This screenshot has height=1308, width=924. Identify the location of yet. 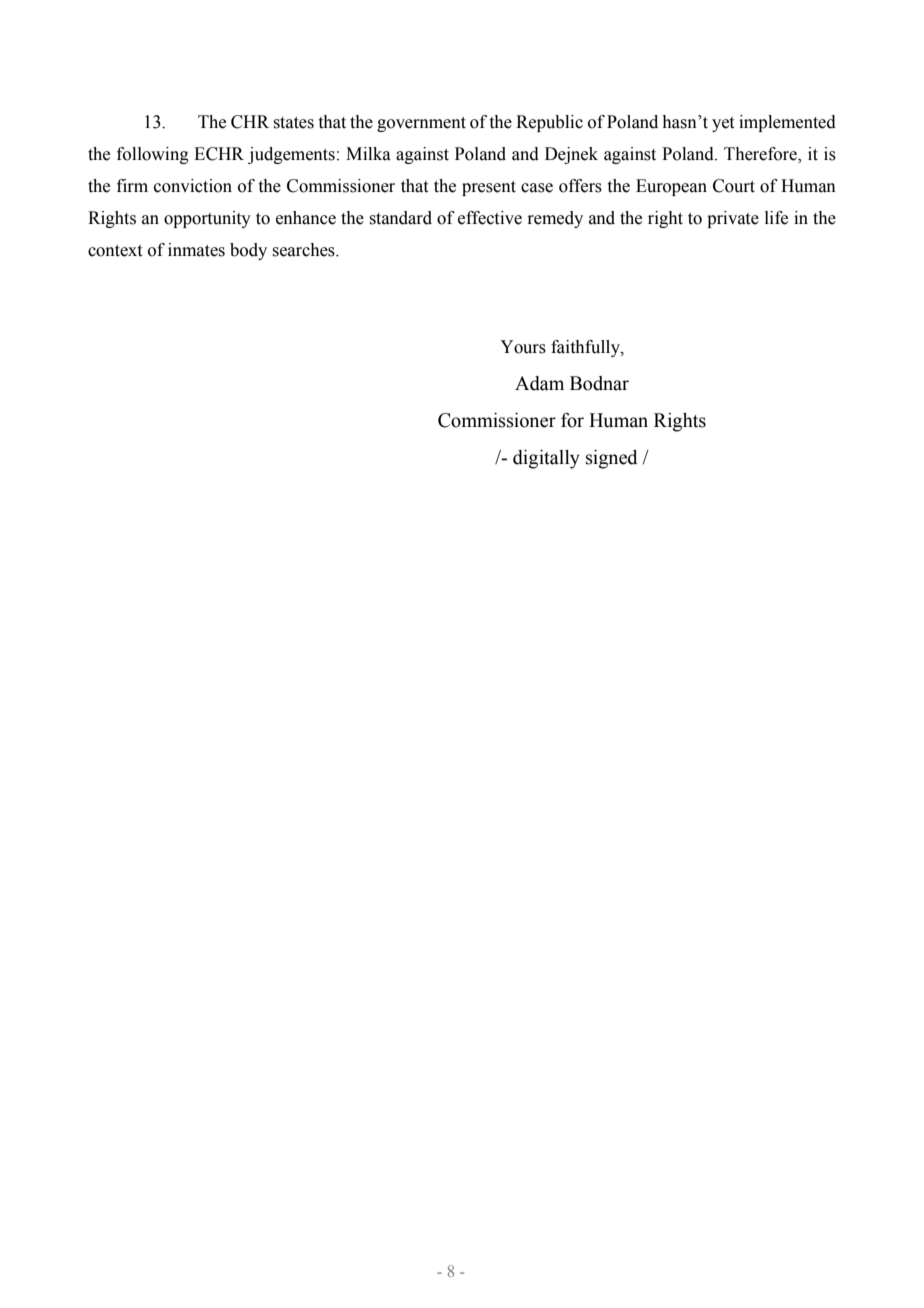
(723, 124).
